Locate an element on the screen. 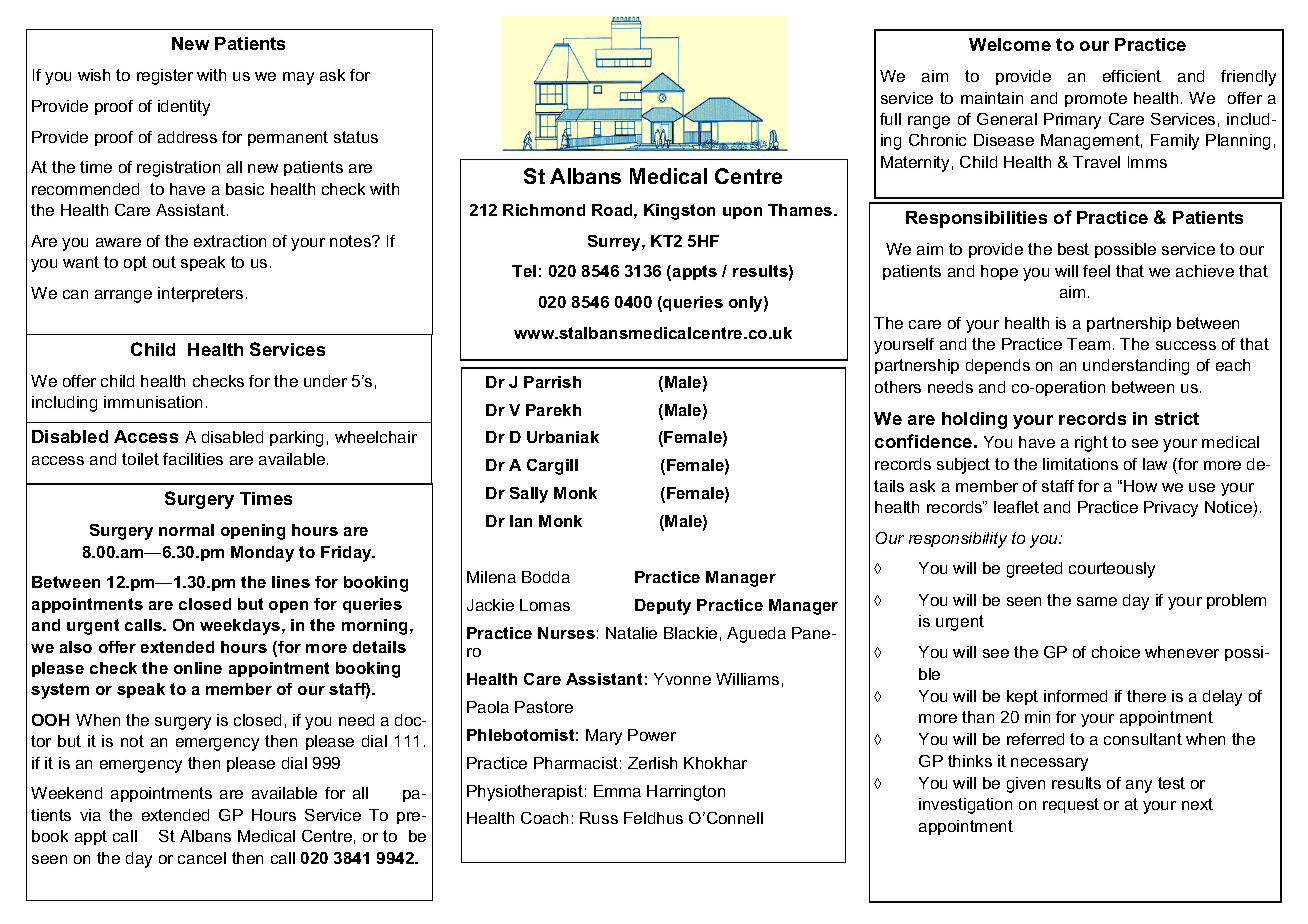  lines is located at coordinates (291, 582).
